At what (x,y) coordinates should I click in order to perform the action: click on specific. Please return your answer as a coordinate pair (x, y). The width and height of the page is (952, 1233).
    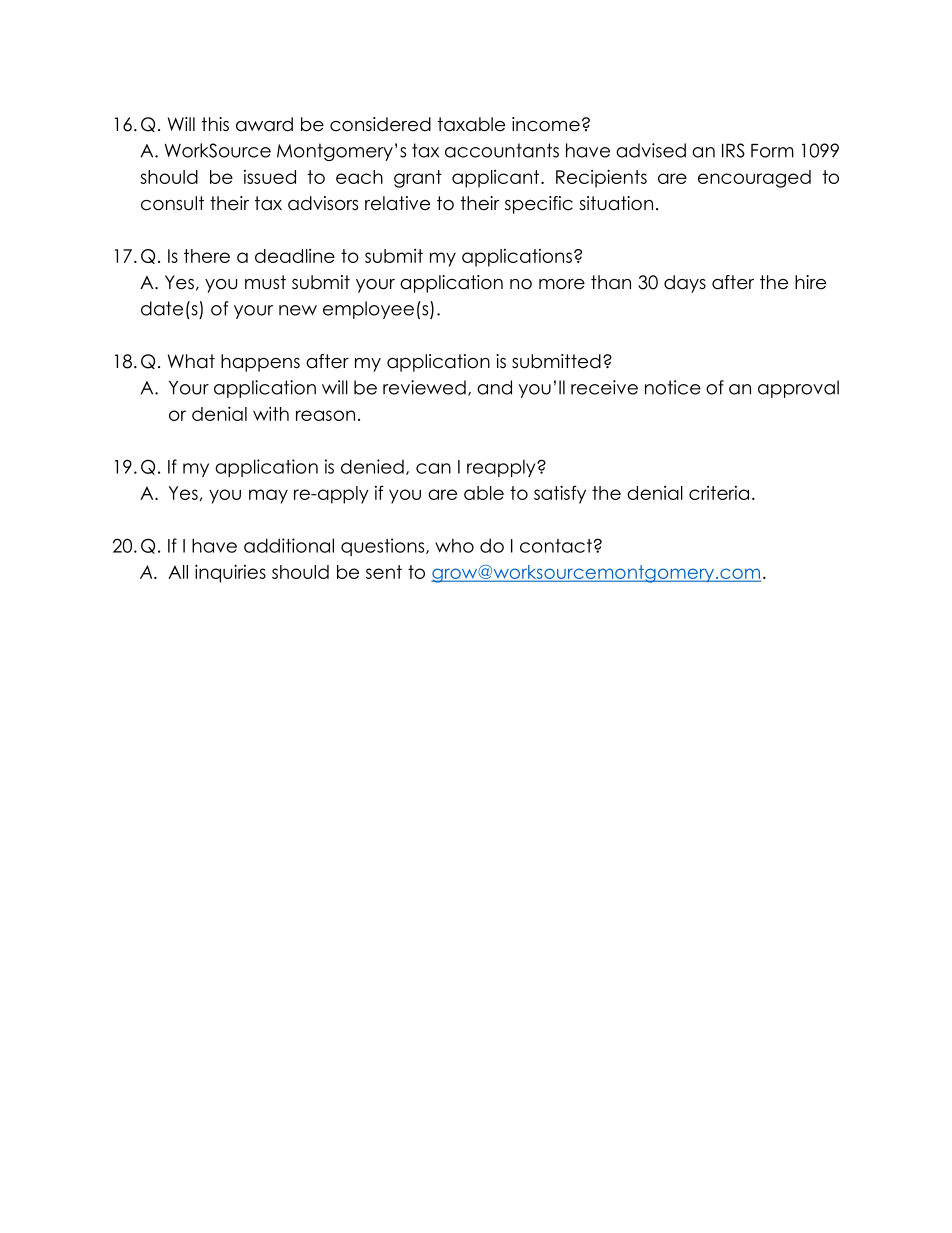
    Looking at the image, I should click on (539, 205).
